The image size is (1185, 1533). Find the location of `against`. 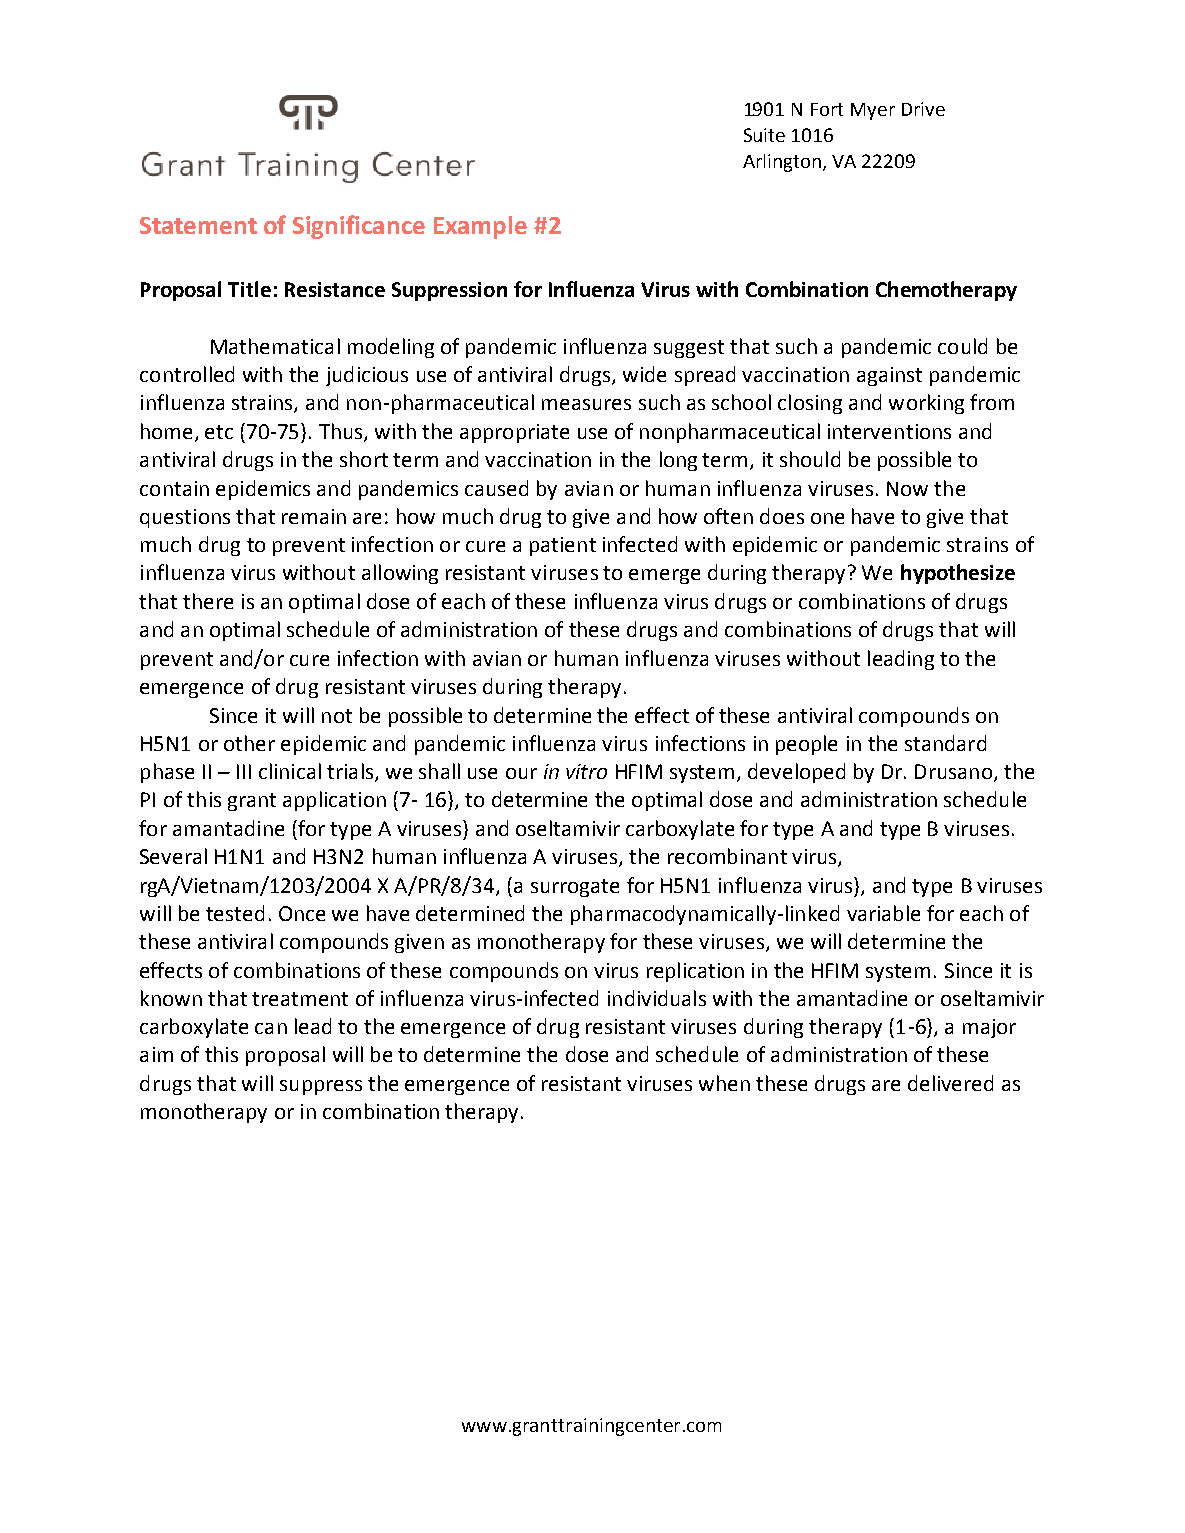

against is located at coordinates (889, 376).
